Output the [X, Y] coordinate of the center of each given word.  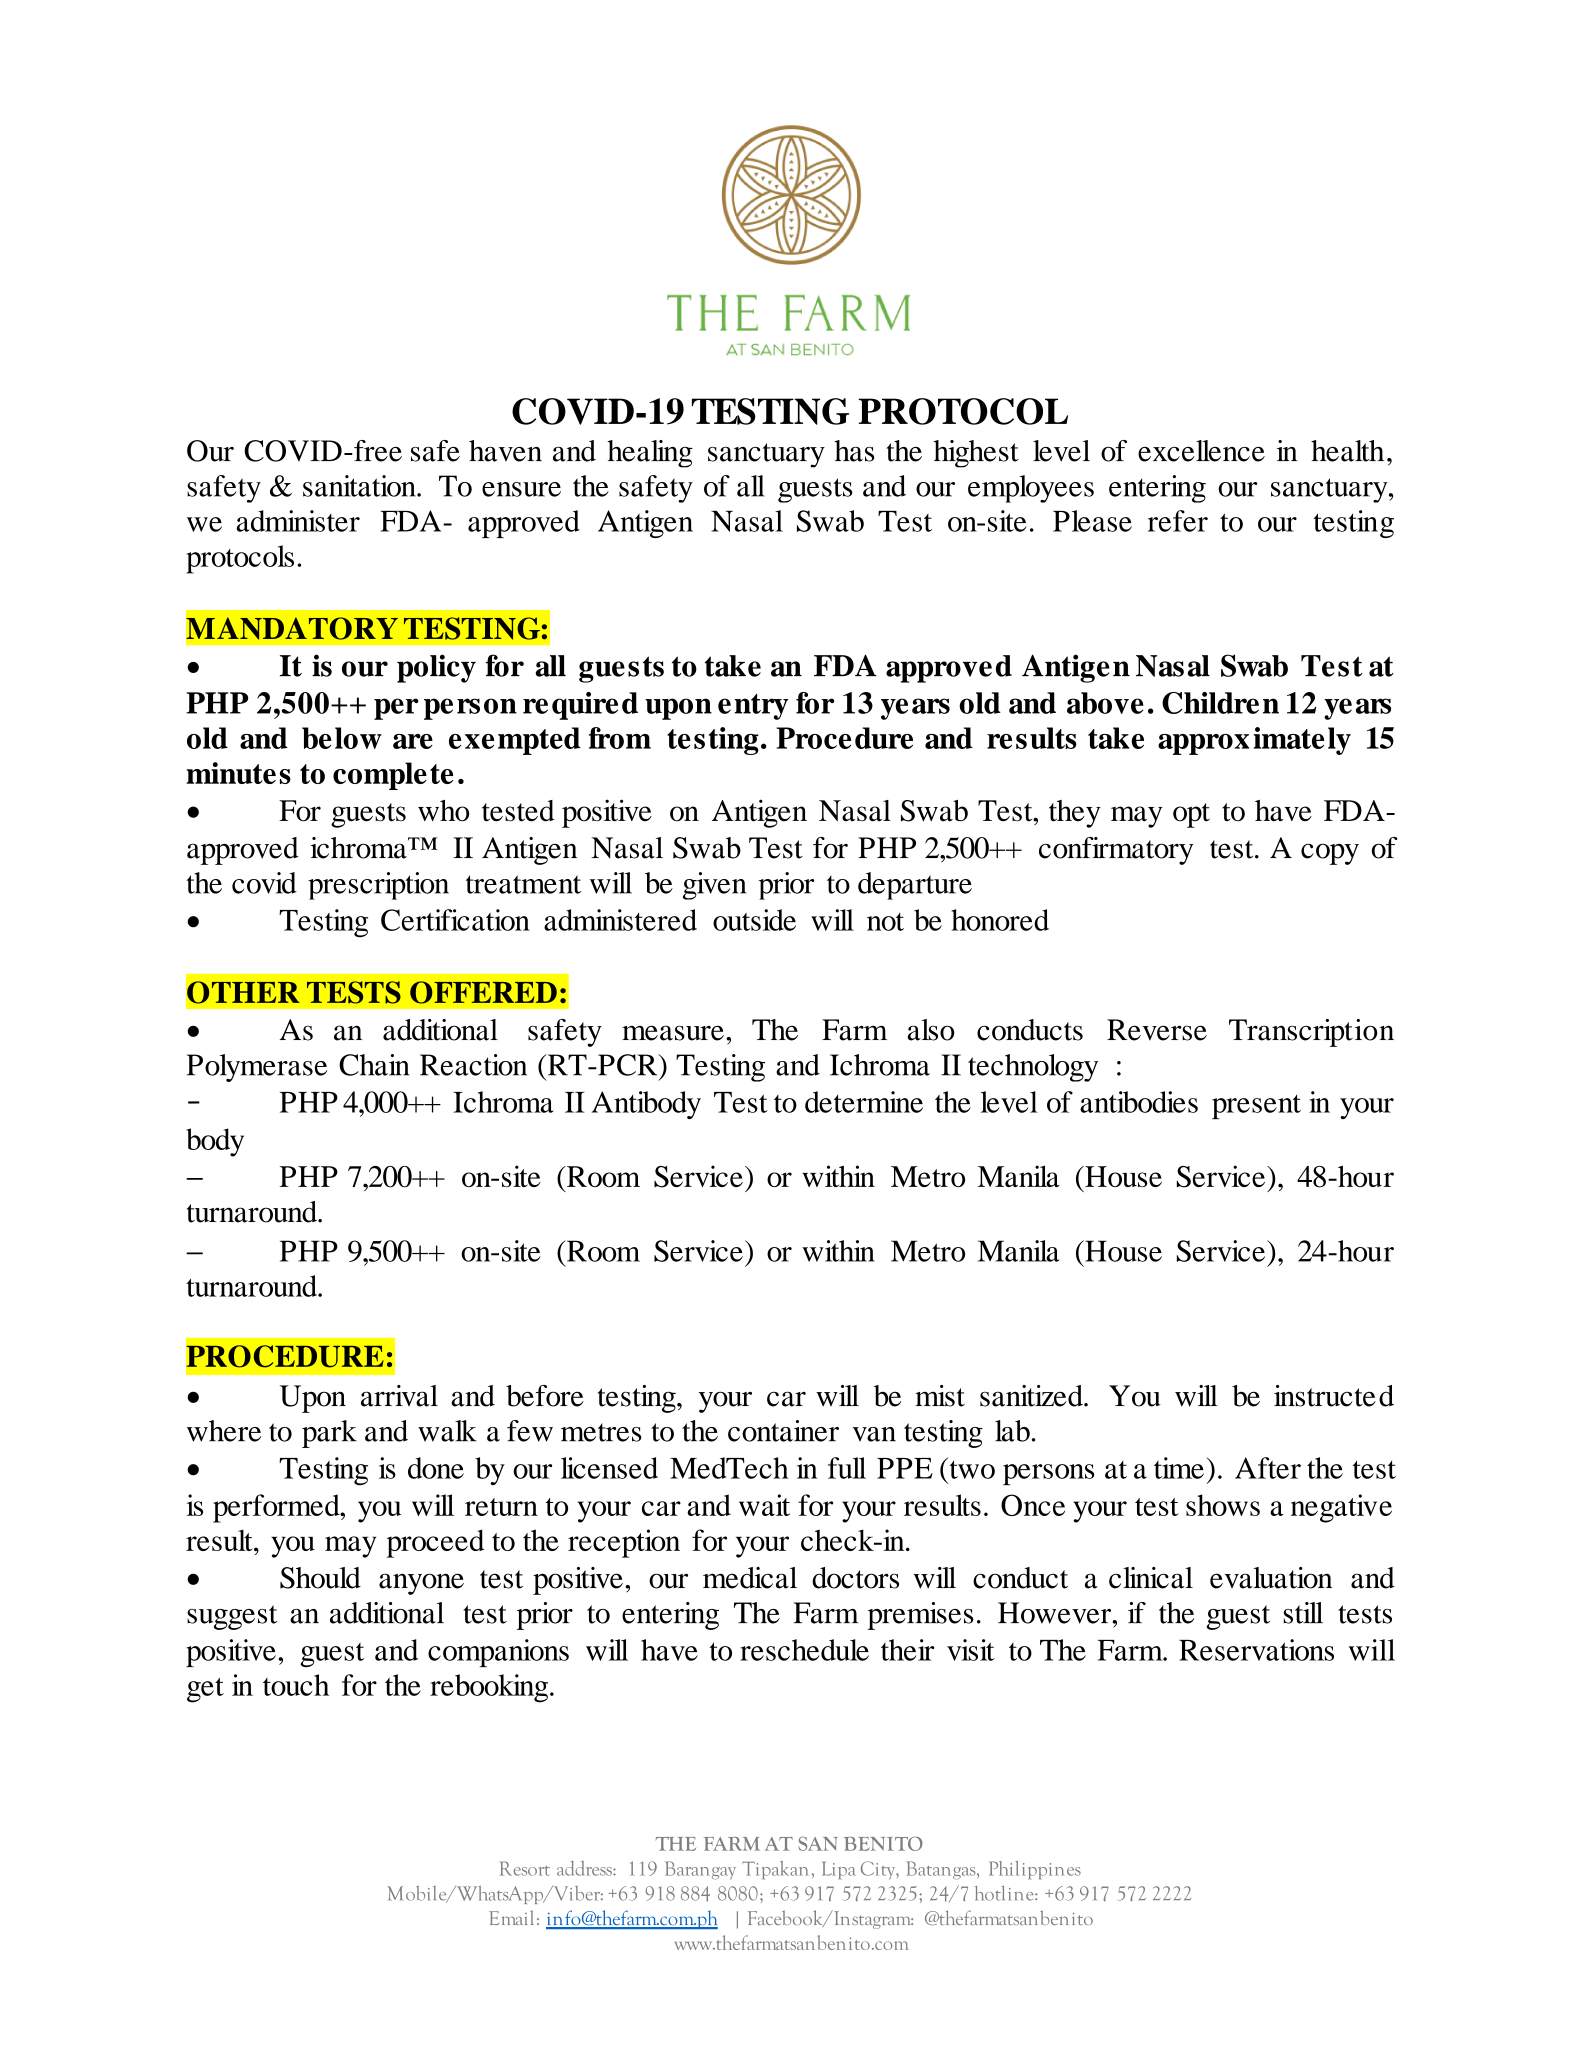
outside [754, 920]
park [329, 1434]
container [783, 1431]
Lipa [839, 1870]
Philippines [1035, 1870]
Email [511, 1917]
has [854, 451]
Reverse [1157, 1030]
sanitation [360, 486]
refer [1178, 521]
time [1179, 1468]
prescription [378, 886]
